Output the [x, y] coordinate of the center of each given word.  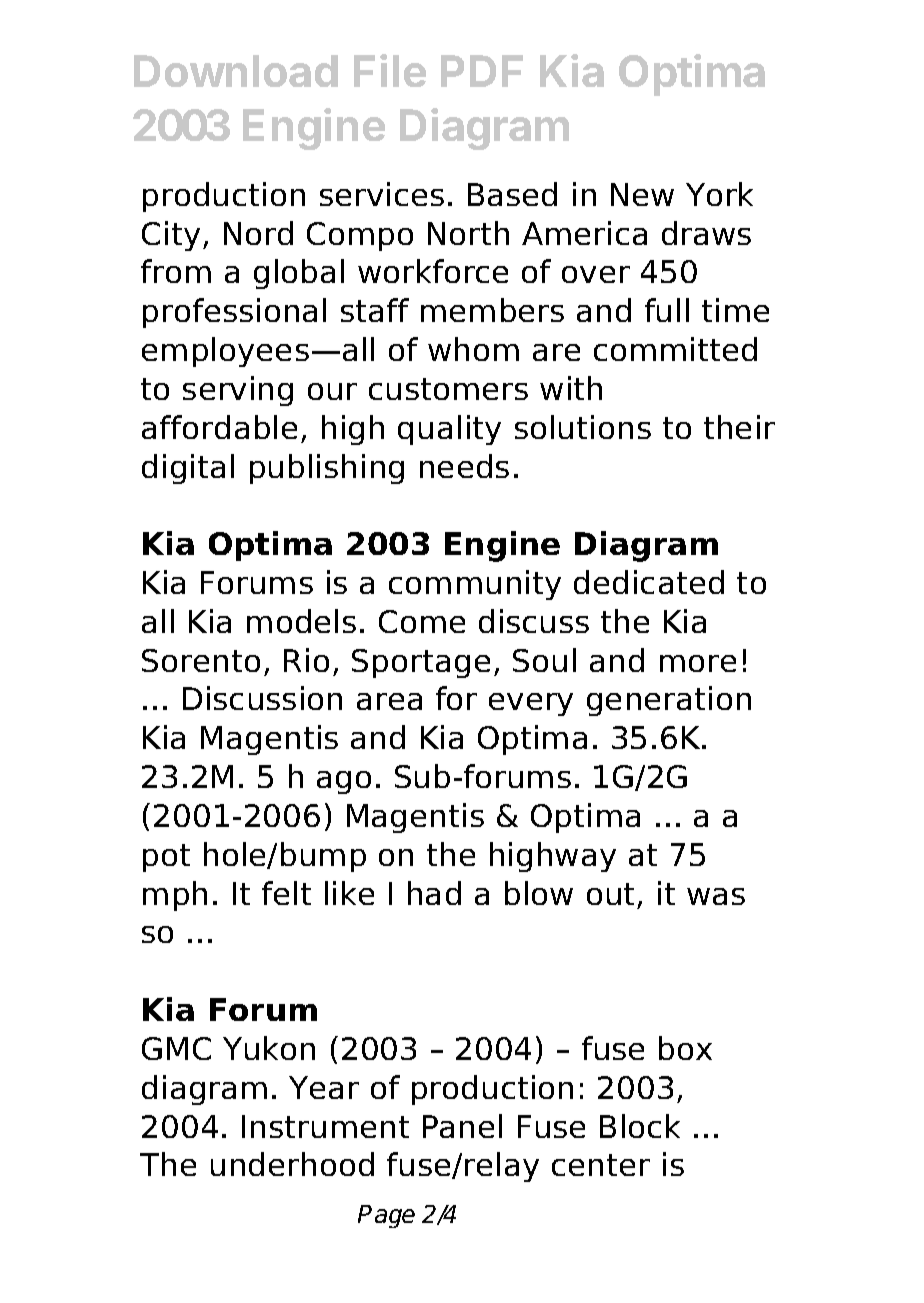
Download [236, 71]
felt [286, 893]
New [642, 194]
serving [238, 391]
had [434, 893]
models [301, 621]
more [698, 663]
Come [422, 621]
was [716, 896]
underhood [292, 1164]
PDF [482, 71]
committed [675, 349]
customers [448, 389]
